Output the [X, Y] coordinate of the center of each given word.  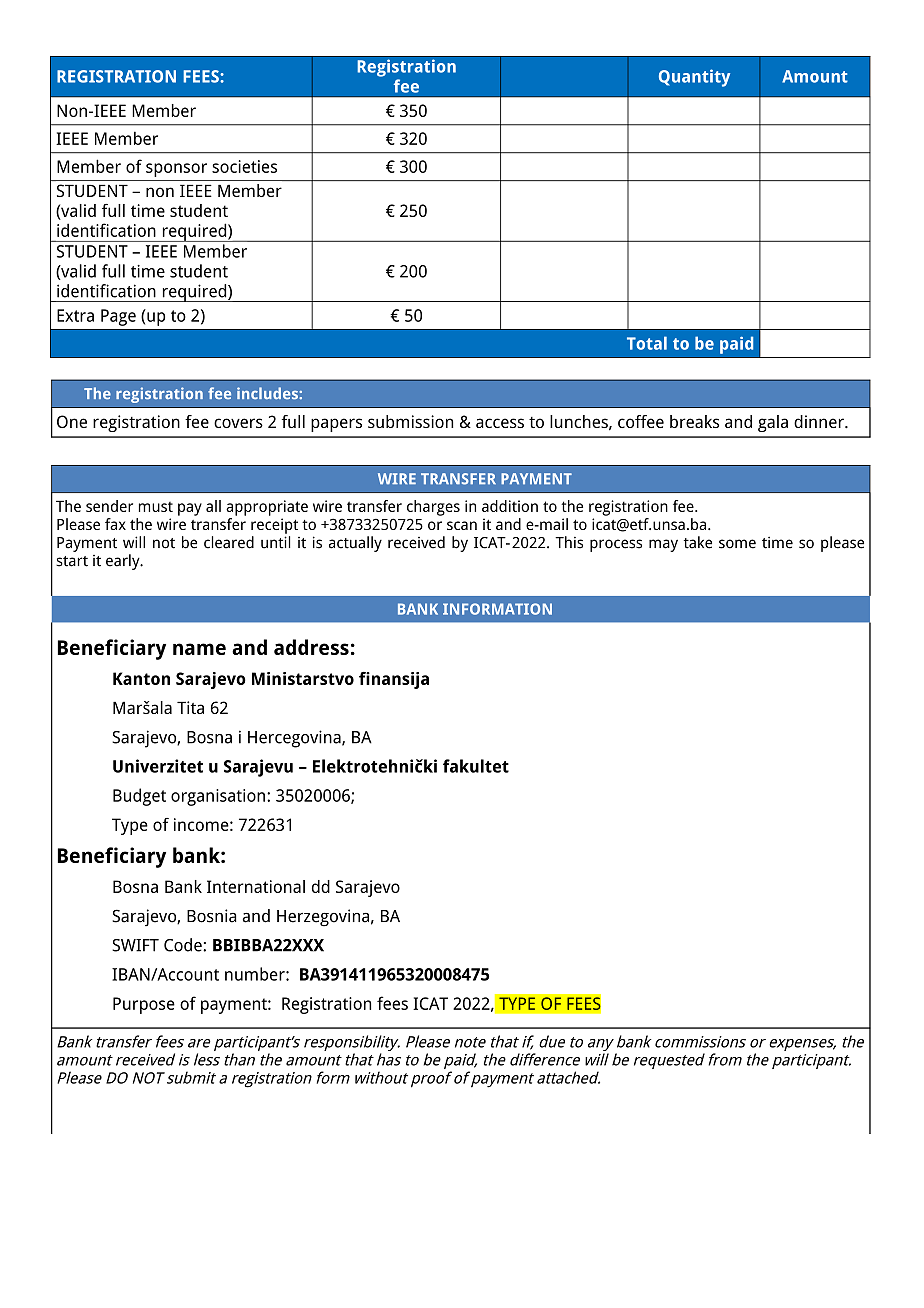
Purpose [144, 1005]
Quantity [694, 78]
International [256, 886]
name [199, 649]
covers [238, 423]
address [311, 647]
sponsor [176, 170]
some [737, 544]
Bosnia [212, 916]
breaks [694, 421]
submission [410, 421]
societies [244, 166]
